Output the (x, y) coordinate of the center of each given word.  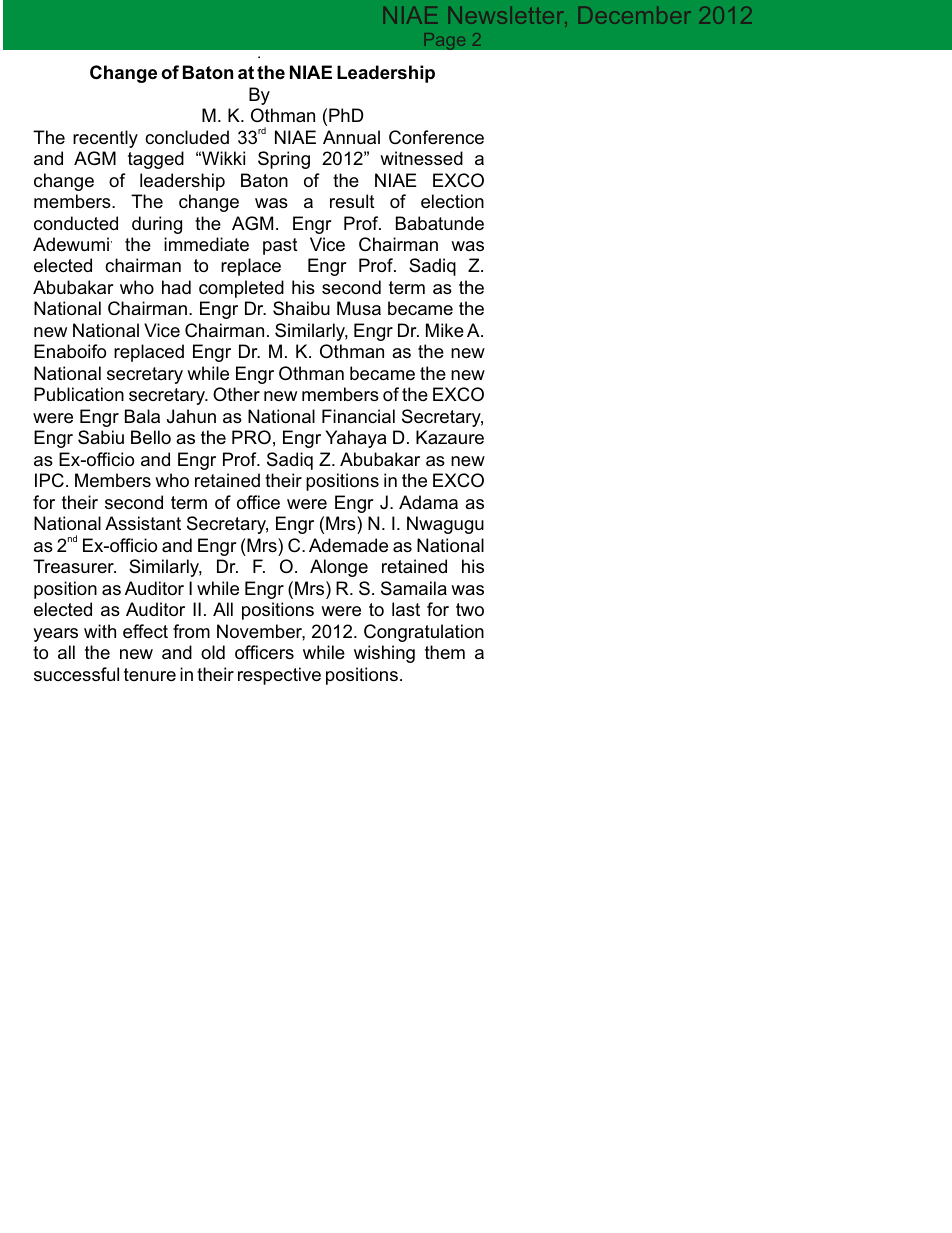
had (176, 287)
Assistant (143, 523)
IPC (49, 480)
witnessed (421, 158)
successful (76, 674)
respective (279, 676)
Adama (428, 502)
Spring (284, 160)
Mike (445, 330)
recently (105, 139)
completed (241, 289)
